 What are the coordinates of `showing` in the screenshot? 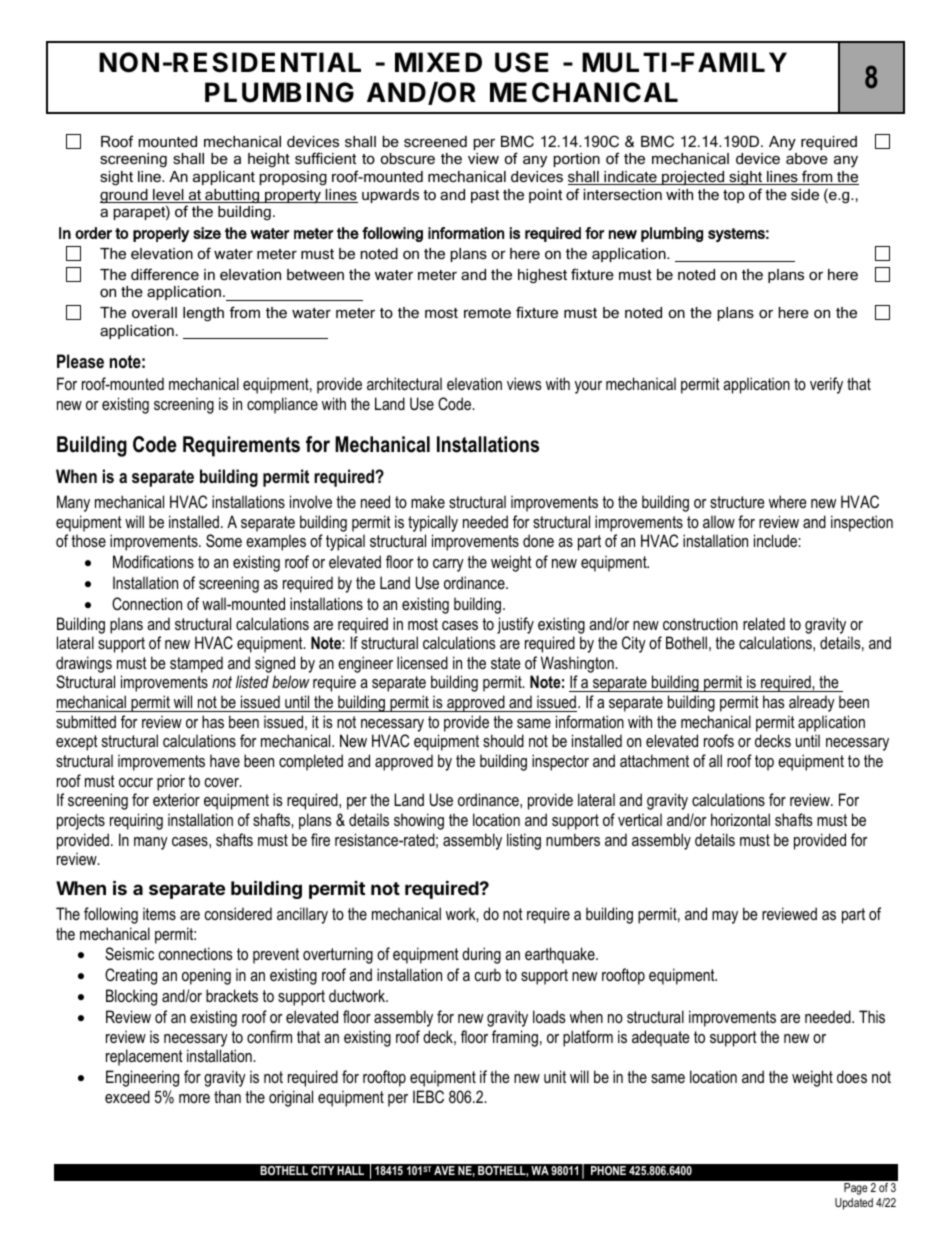 It's located at (419, 821).
